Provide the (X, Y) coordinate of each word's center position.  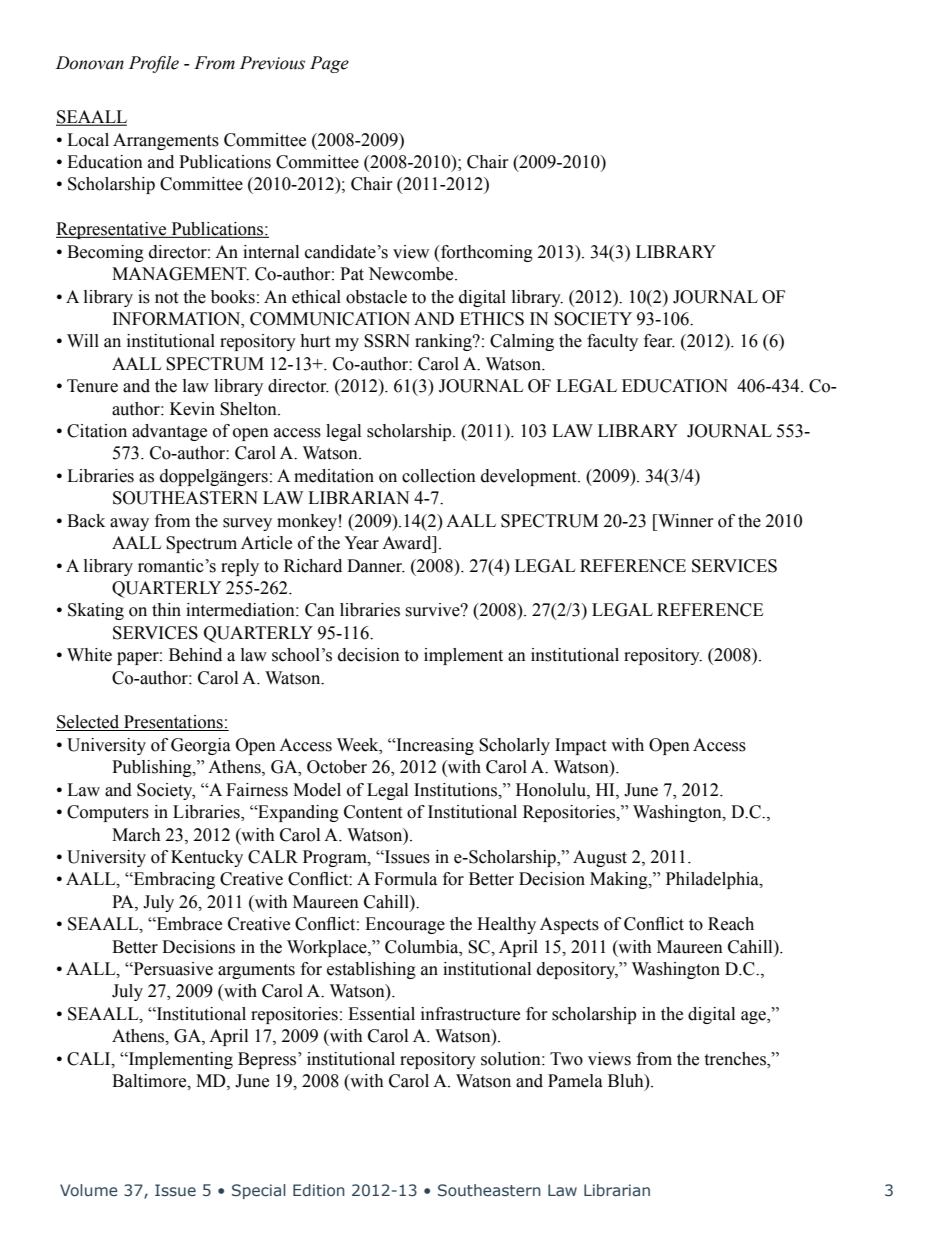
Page (329, 64)
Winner (685, 521)
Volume (89, 1190)
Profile (154, 64)
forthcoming (486, 253)
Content (373, 812)
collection (439, 476)
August (600, 858)
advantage (169, 432)
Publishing (153, 768)
